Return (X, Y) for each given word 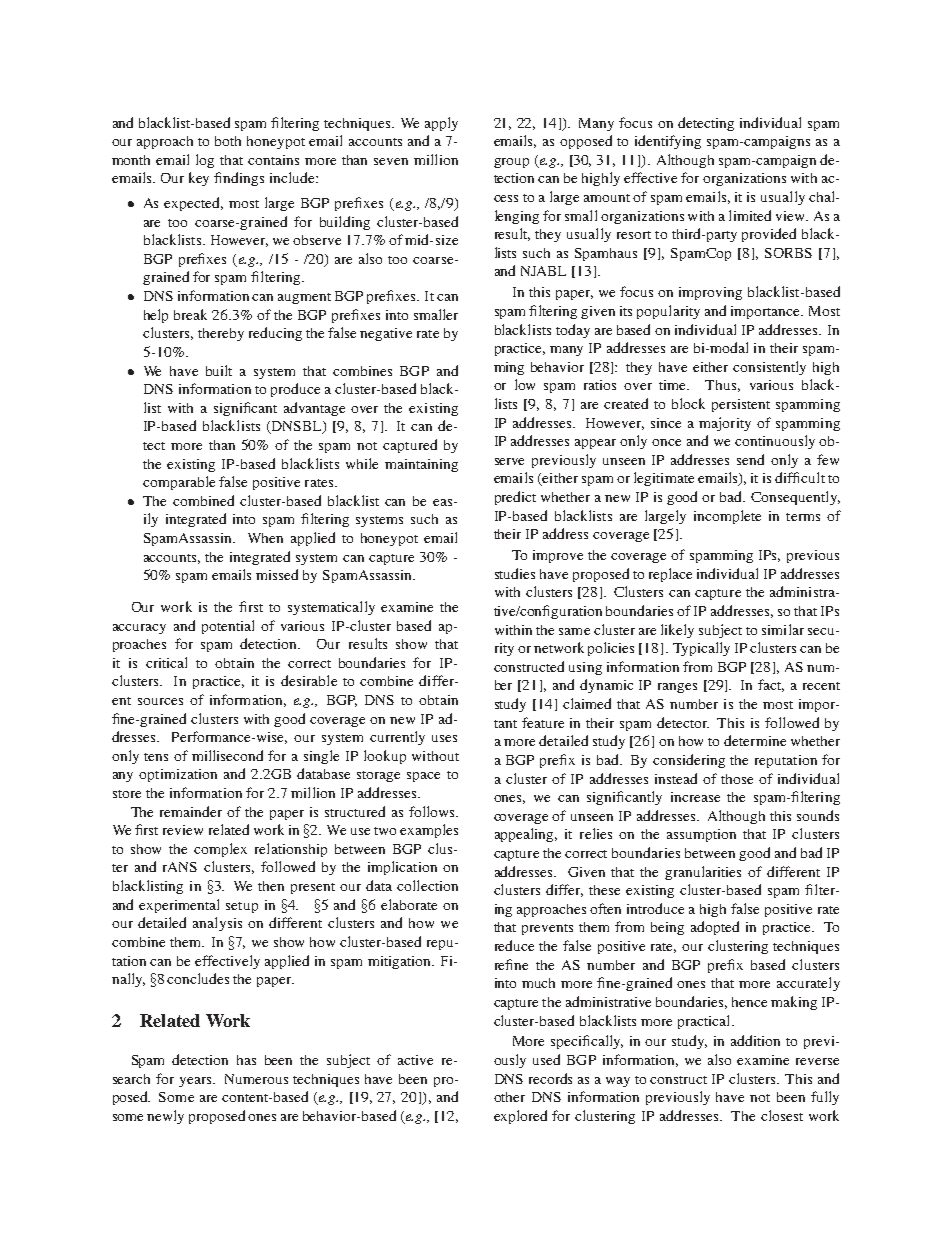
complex (220, 850)
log (205, 161)
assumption (701, 835)
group (511, 163)
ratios (600, 385)
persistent (741, 405)
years (196, 1082)
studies (515, 573)
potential (228, 627)
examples (429, 831)
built (219, 370)
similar (783, 629)
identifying (668, 142)
